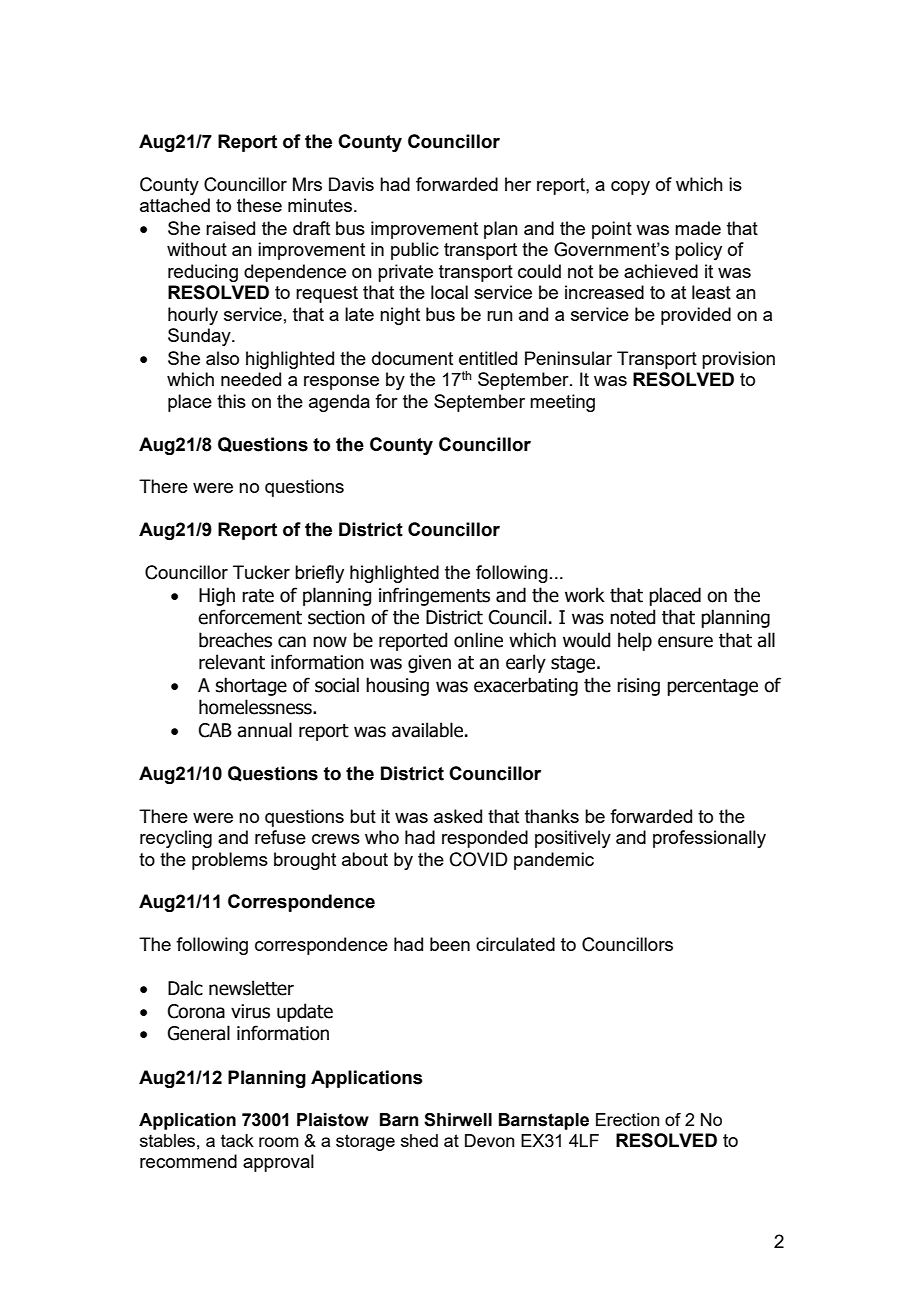 This image has width=924, height=1308. I want to click on noted, so click(632, 617).
